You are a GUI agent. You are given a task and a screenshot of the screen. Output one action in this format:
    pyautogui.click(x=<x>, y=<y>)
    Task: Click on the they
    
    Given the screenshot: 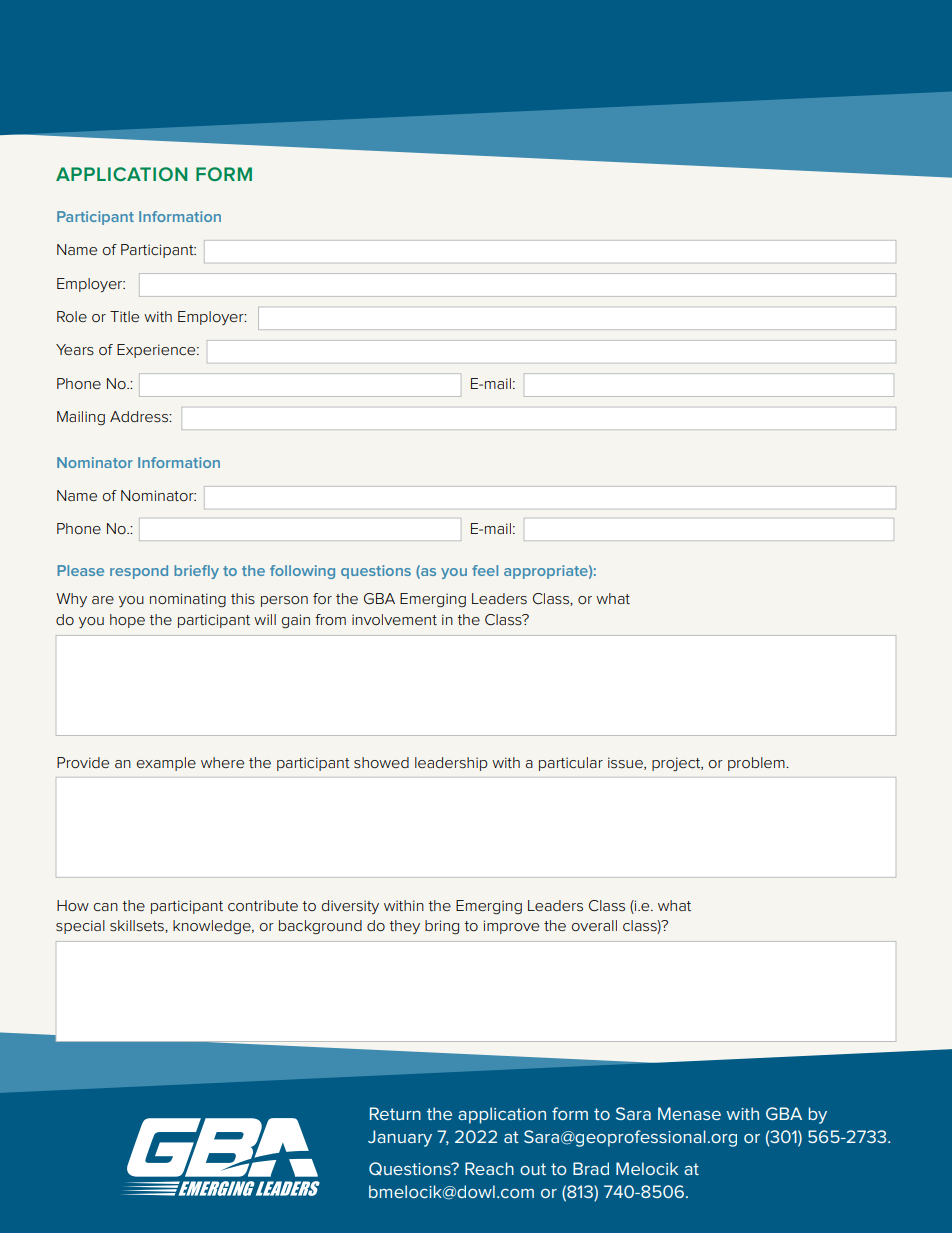 What is the action you would take?
    pyautogui.click(x=405, y=927)
